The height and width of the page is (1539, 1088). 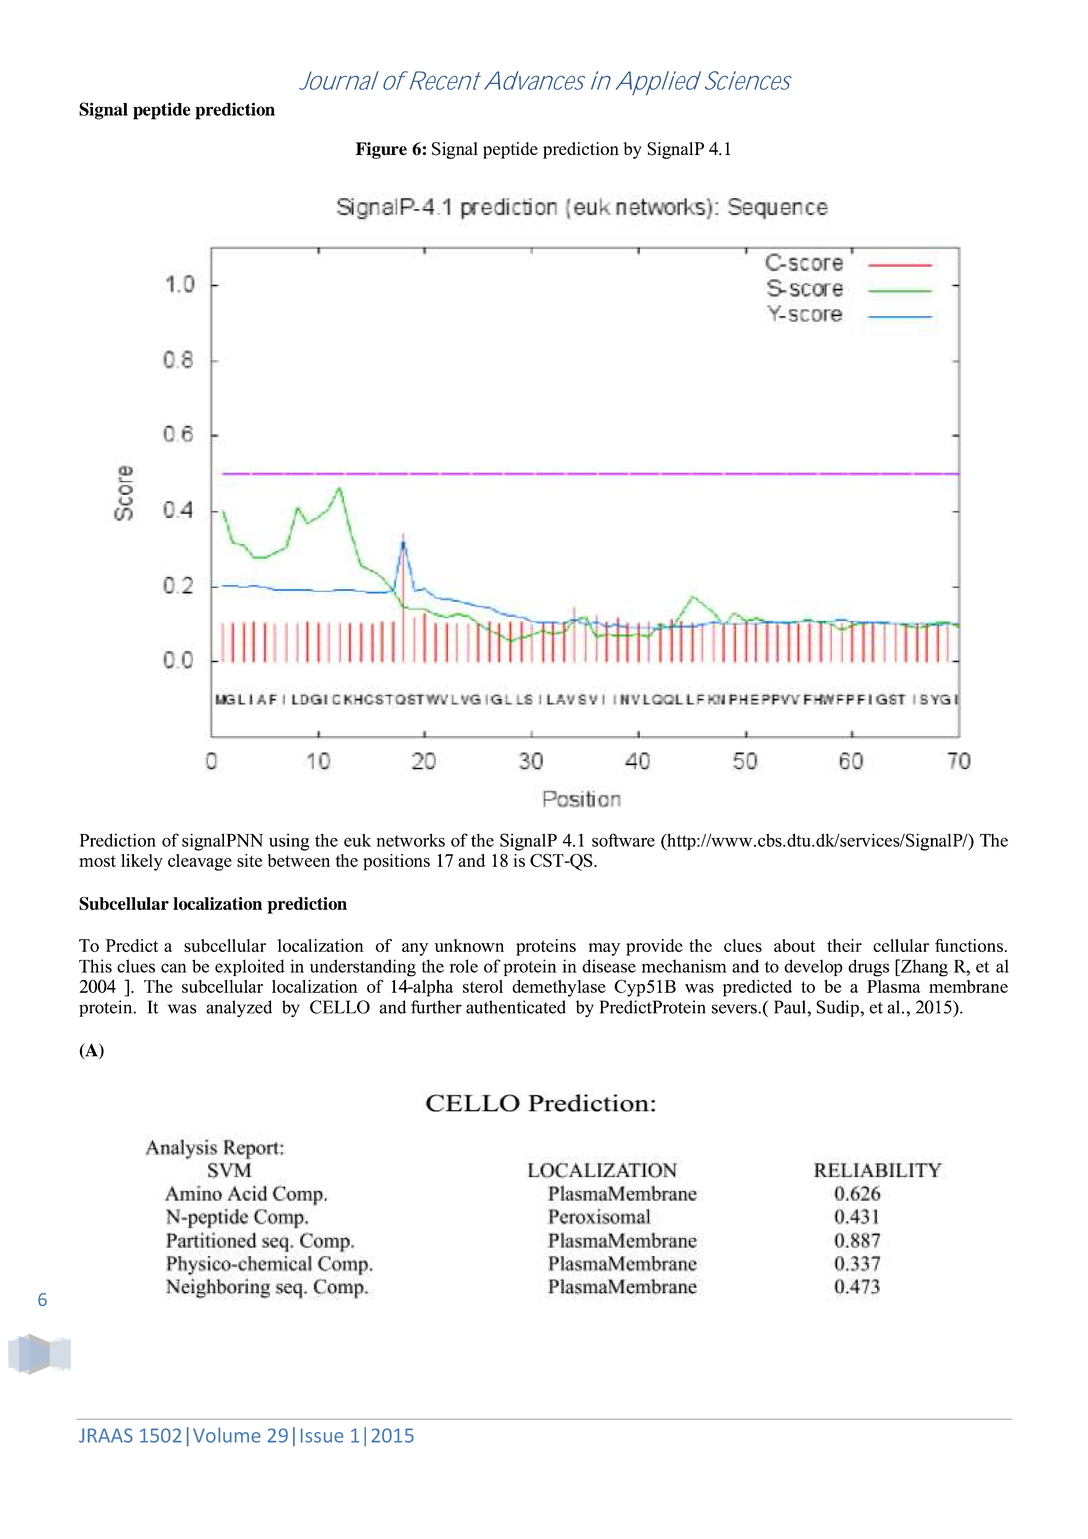 What do you see at coordinates (289, 842) in the page?
I see `using` at bounding box center [289, 842].
